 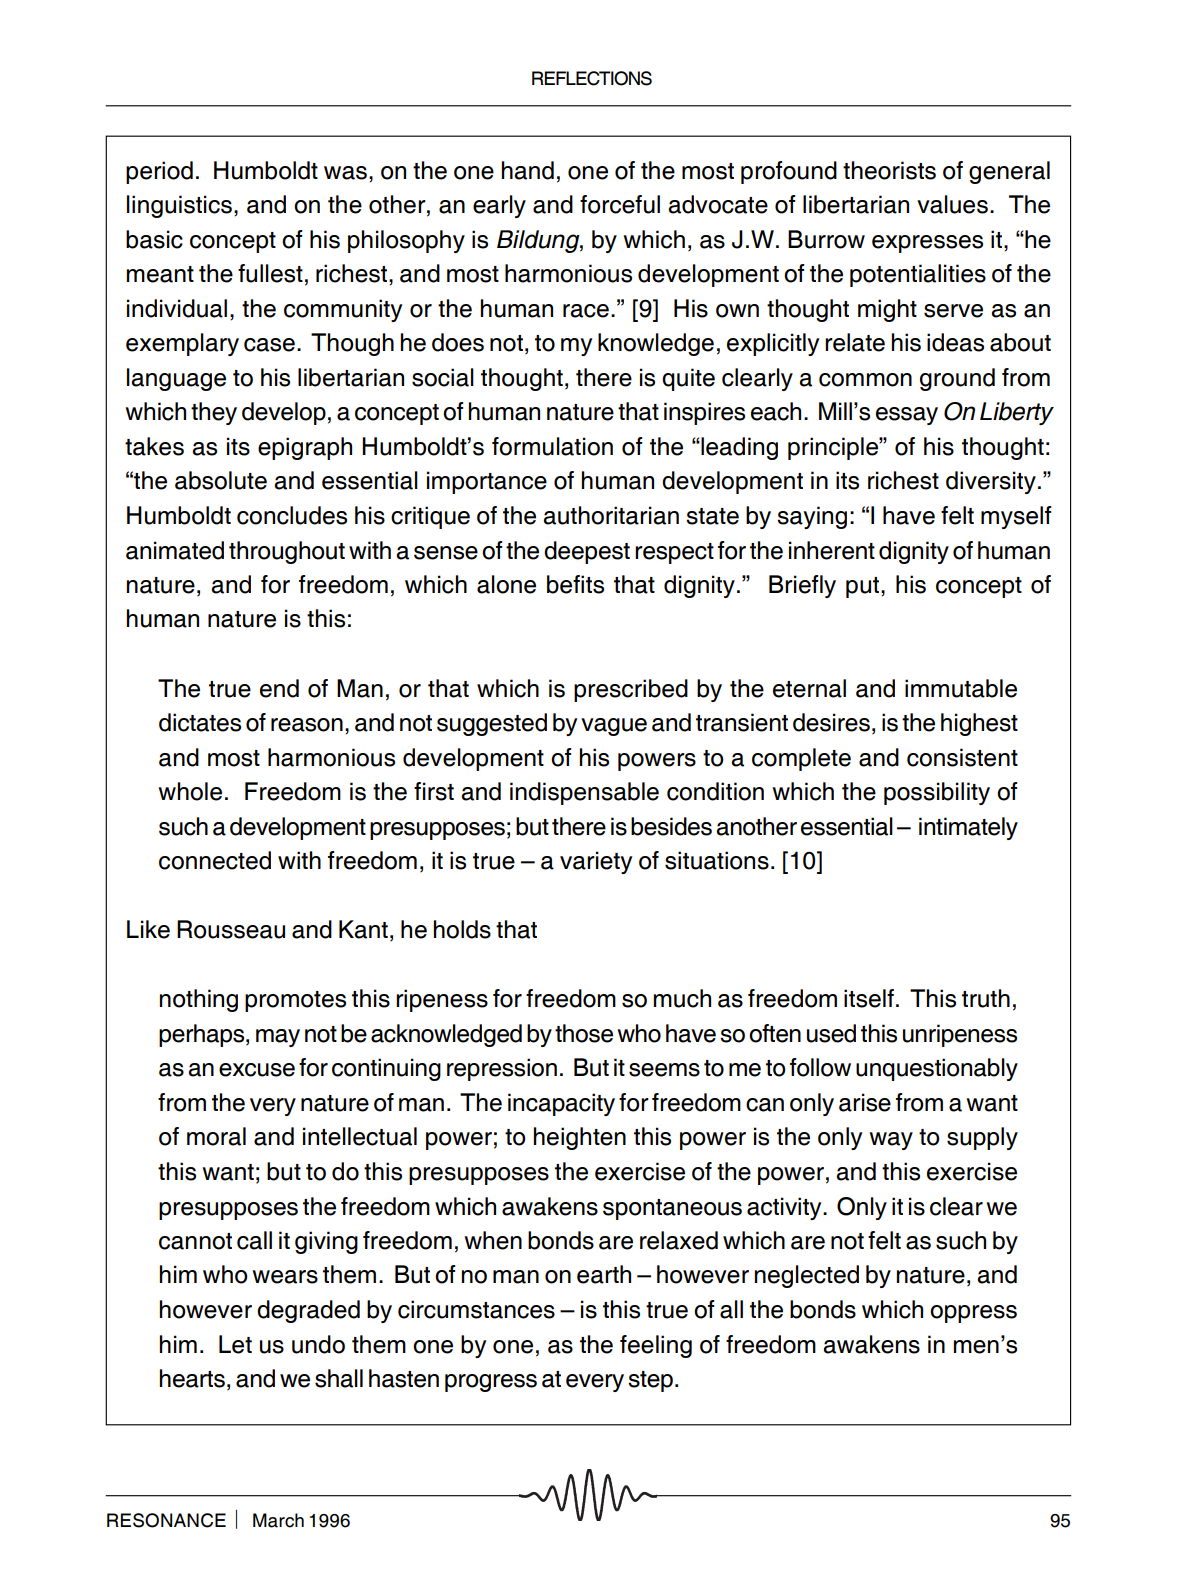 What do you see at coordinates (889, 170) in the image?
I see `theorists` at bounding box center [889, 170].
